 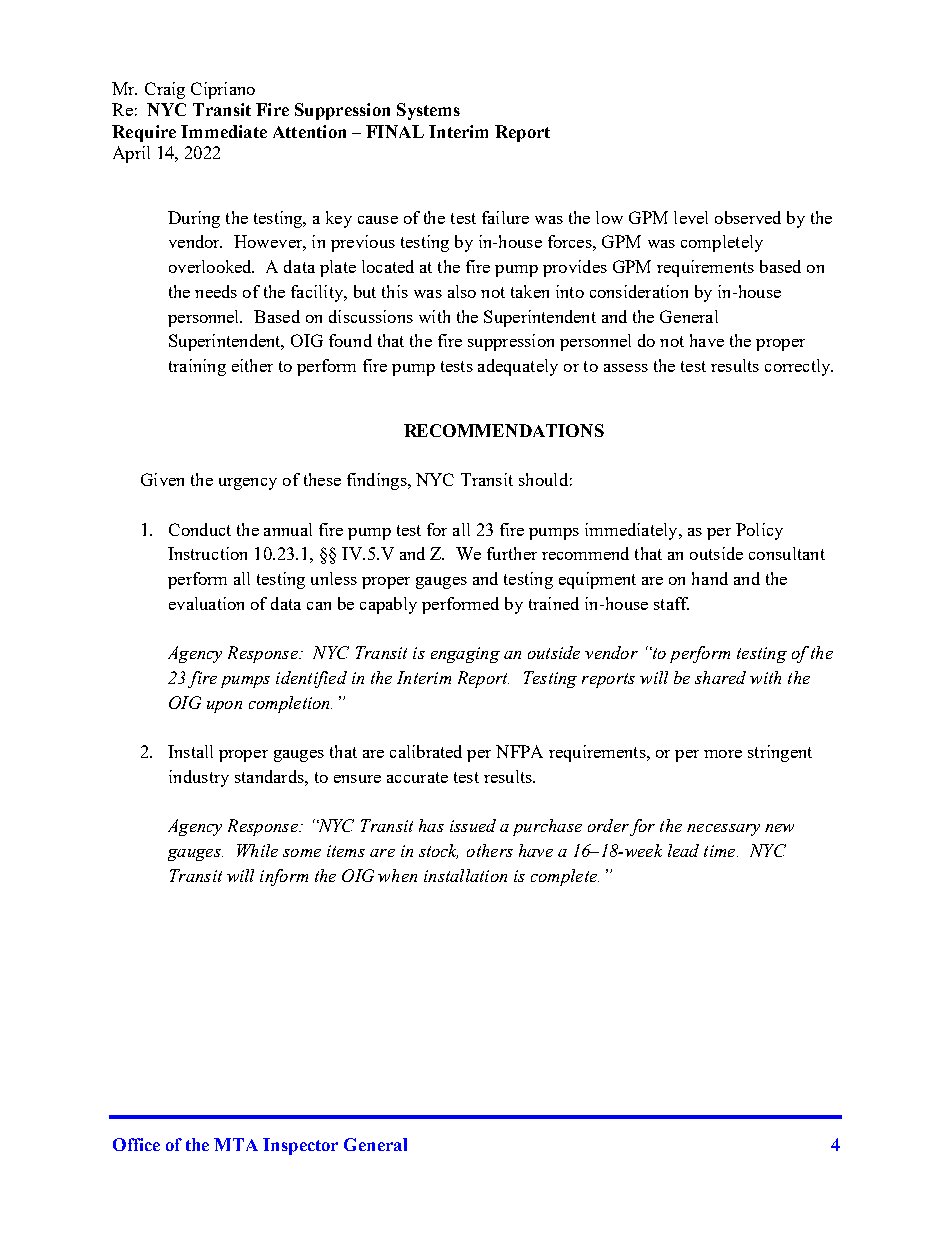 What do you see at coordinates (428, 111) in the screenshot?
I see `Systems` at bounding box center [428, 111].
